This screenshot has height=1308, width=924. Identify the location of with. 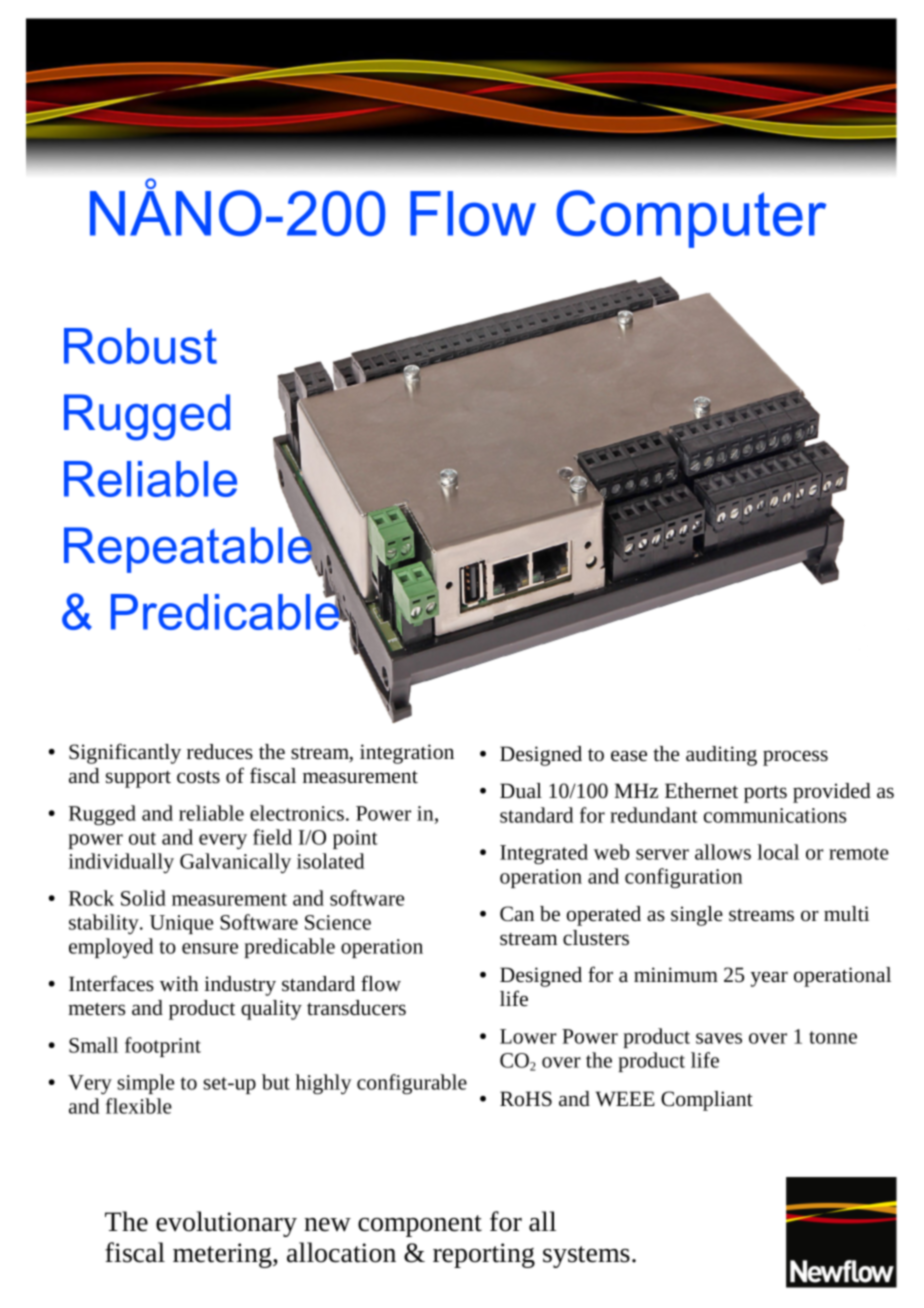
(179, 983).
